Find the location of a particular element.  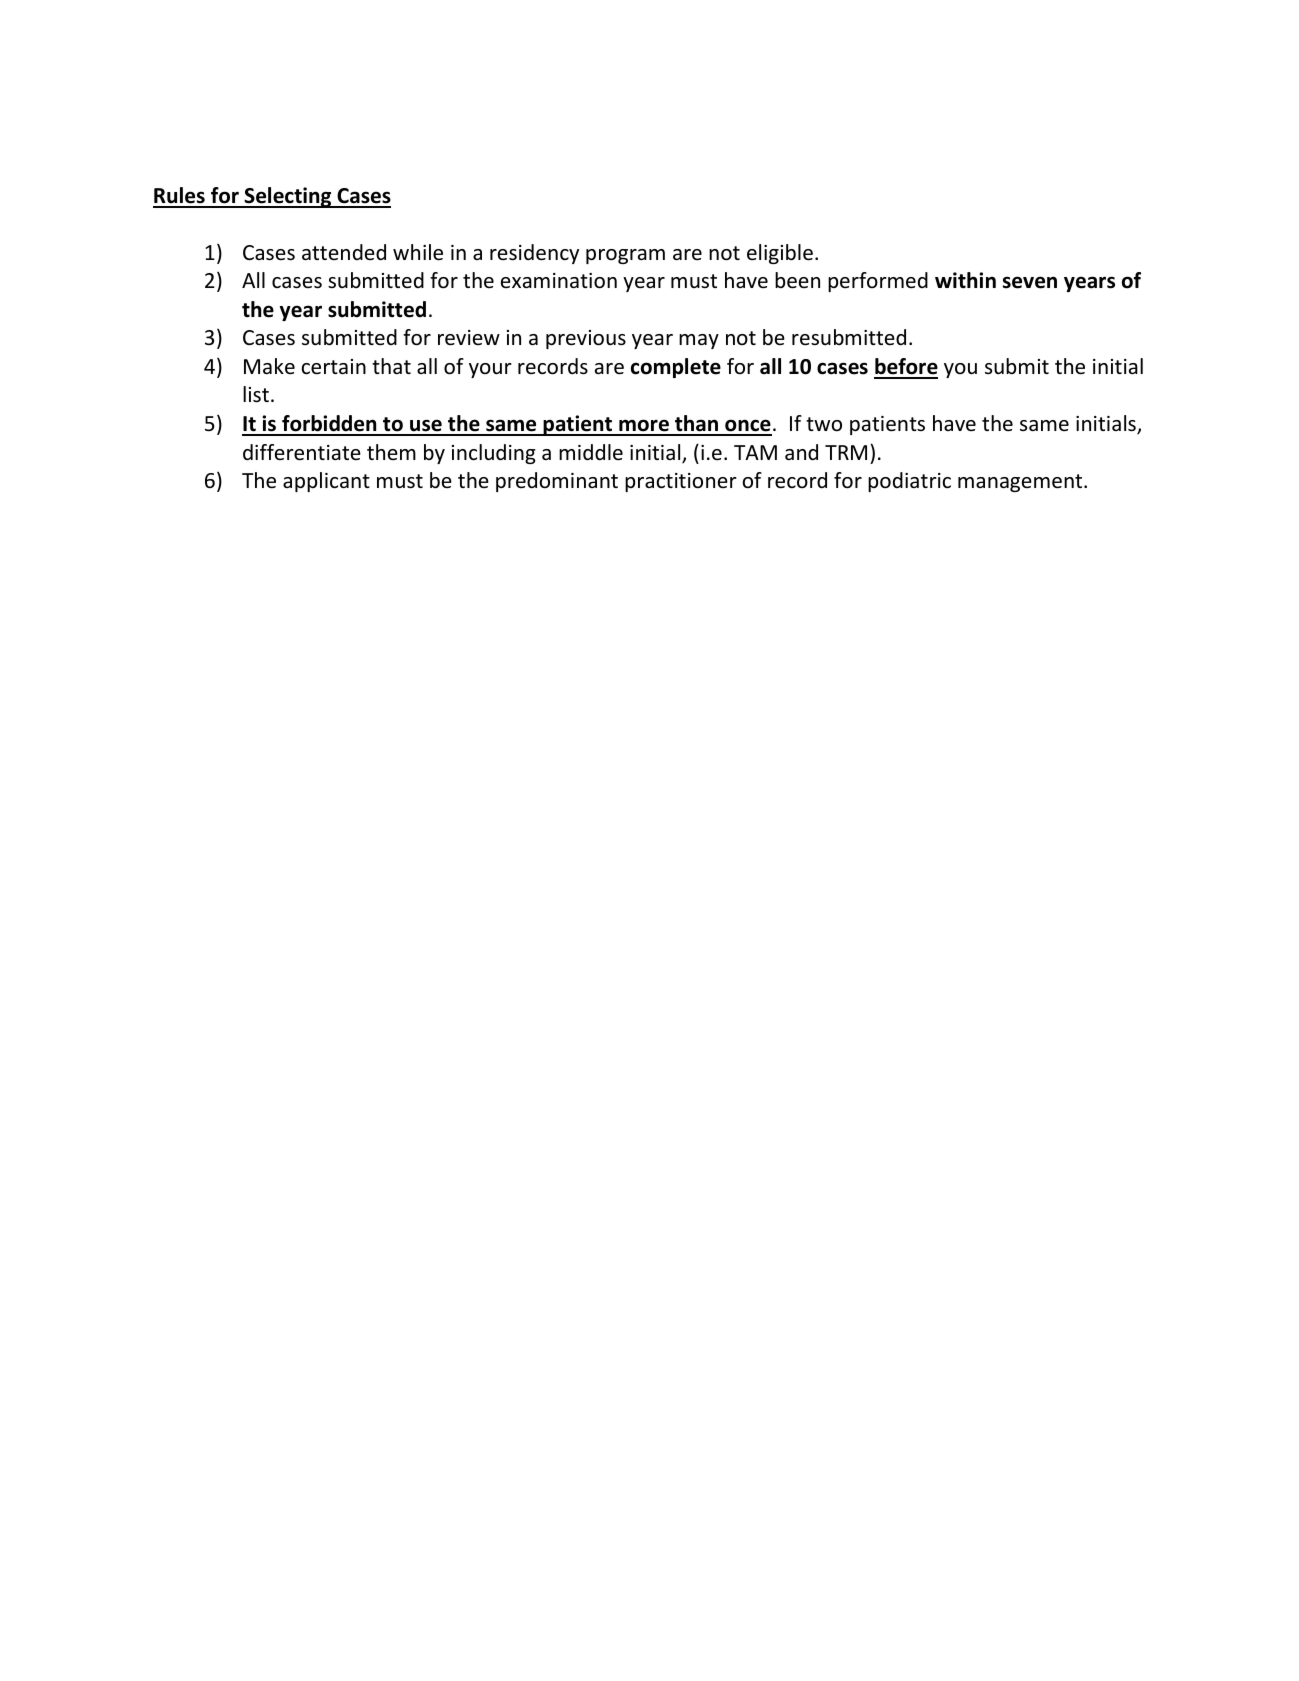

applicant is located at coordinates (326, 482).
